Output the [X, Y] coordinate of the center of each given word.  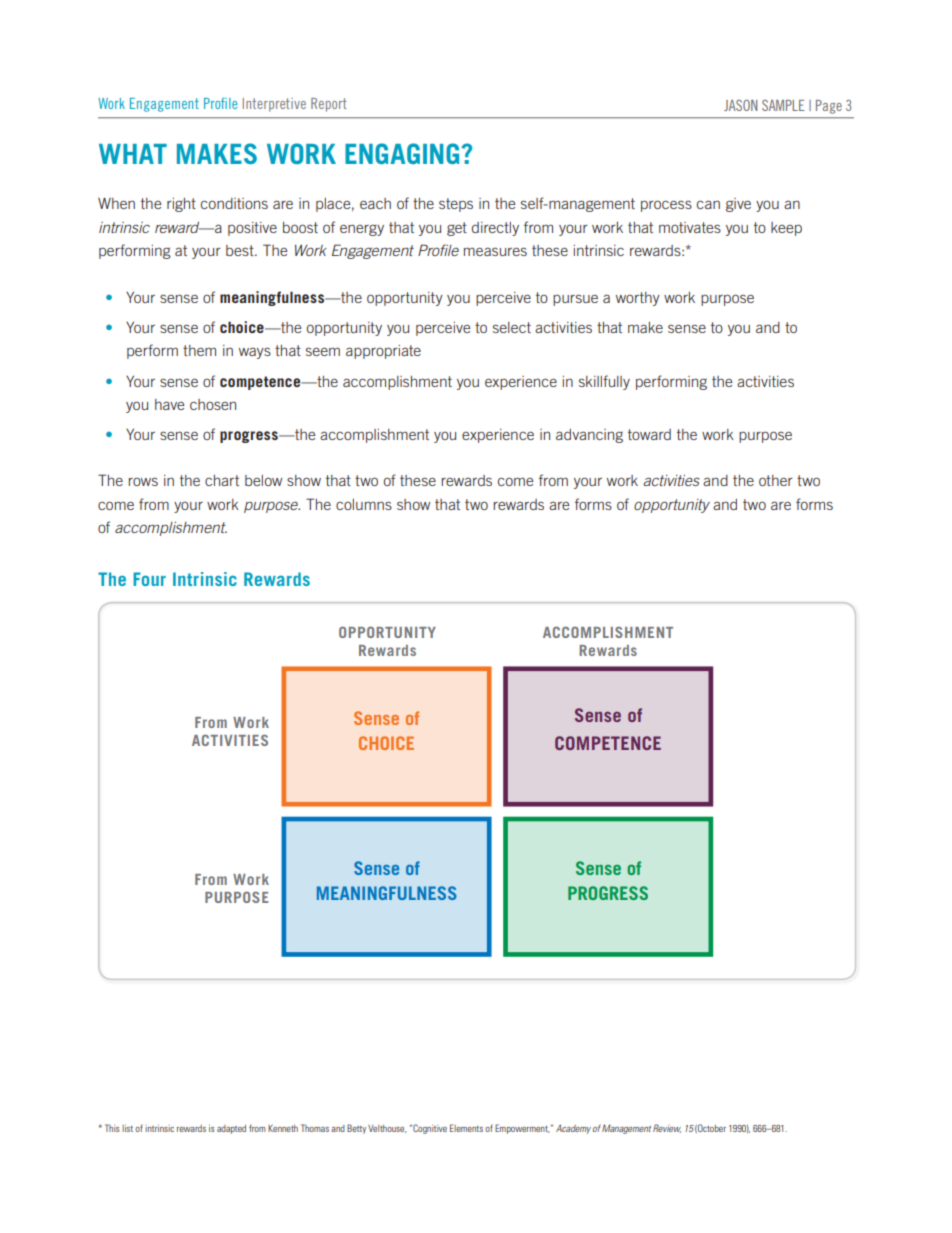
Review [667, 1128]
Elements [466, 1128]
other [776, 480]
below [263, 480]
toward [649, 434]
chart [222, 480]
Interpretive [274, 105]
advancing [589, 436]
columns [364, 504]
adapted [231, 1129]
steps [456, 205]
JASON [740, 105]
